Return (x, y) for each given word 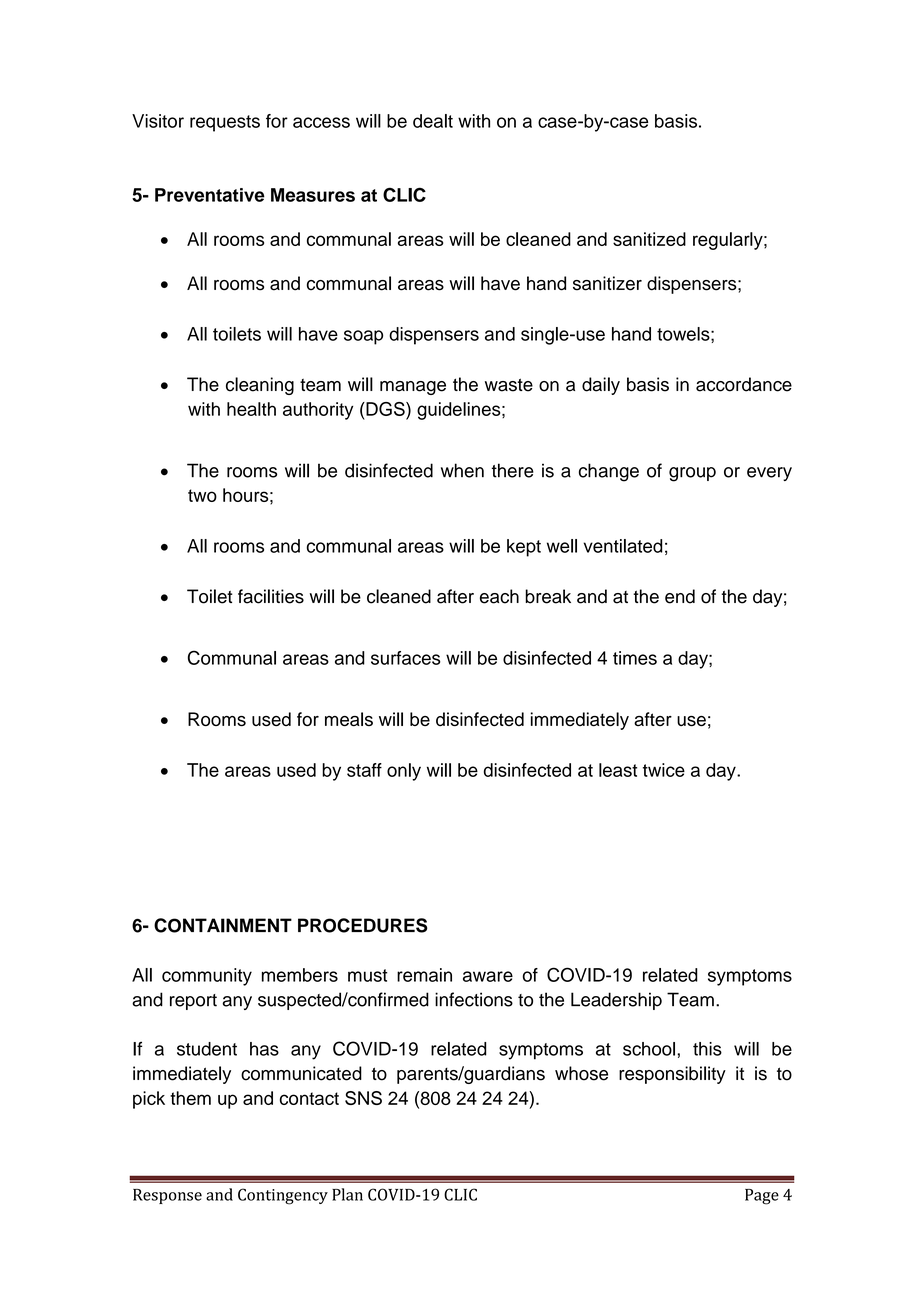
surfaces (405, 658)
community (207, 977)
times (635, 658)
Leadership (616, 1001)
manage (413, 388)
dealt (433, 121)
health (251, 409)
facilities (271, 596)
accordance (744, 384)
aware (488, 976)
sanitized (649, 239)
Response (167, 1196)
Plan (347, 1194)
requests (225, 123)
